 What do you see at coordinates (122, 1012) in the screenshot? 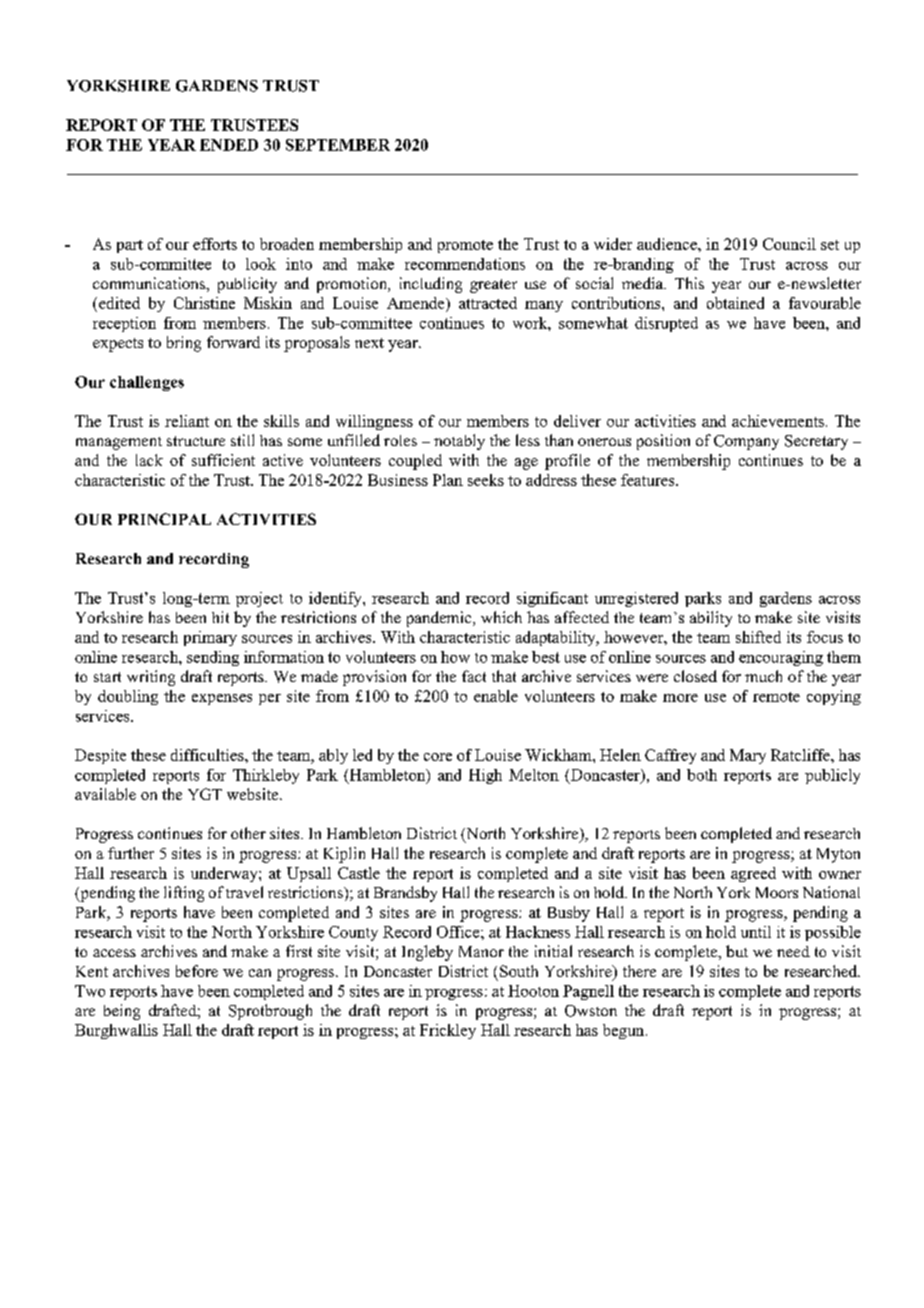
I see `being` at bounding box center [122, 1012].
